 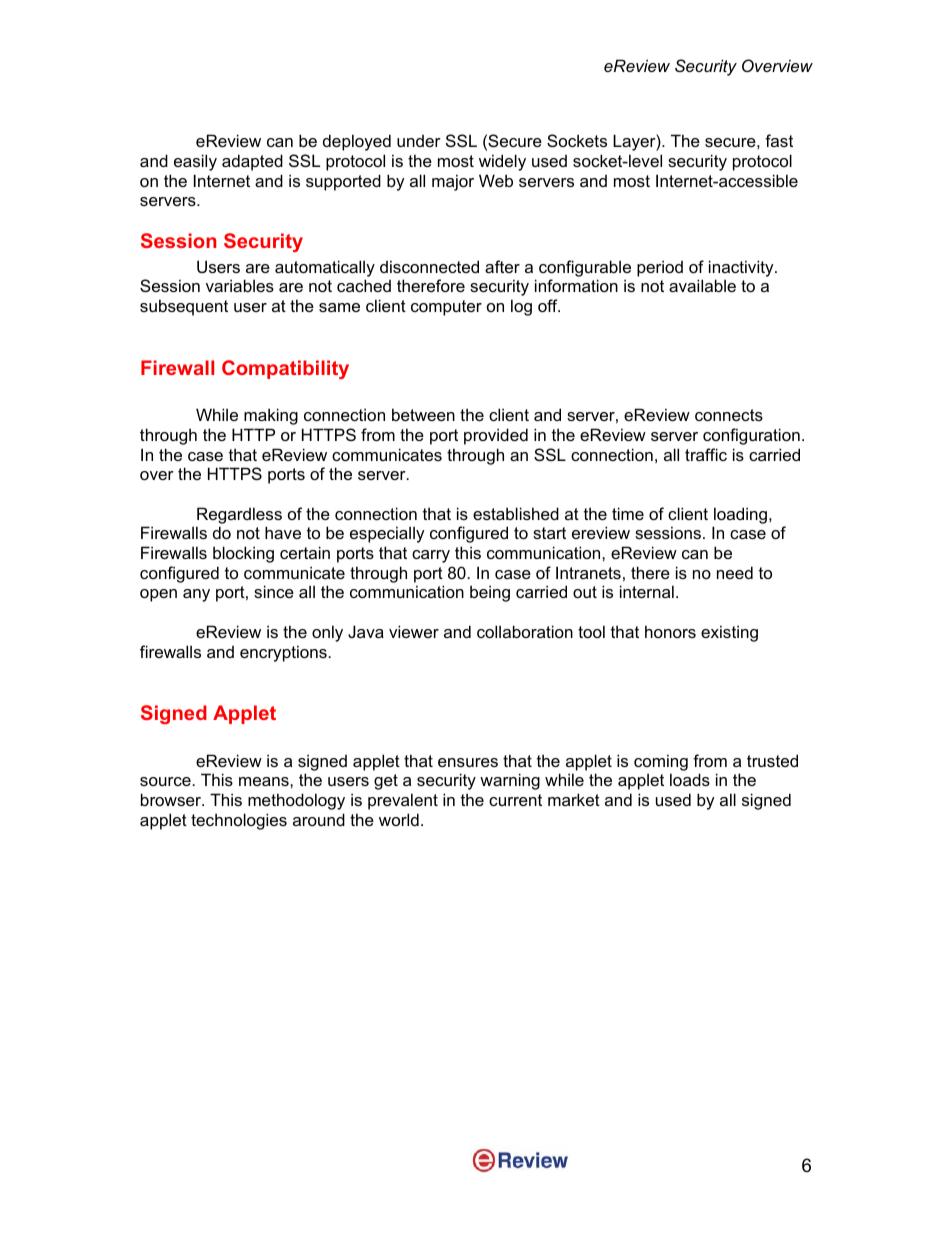 I want to click on current, so click(x=515, y=800).
